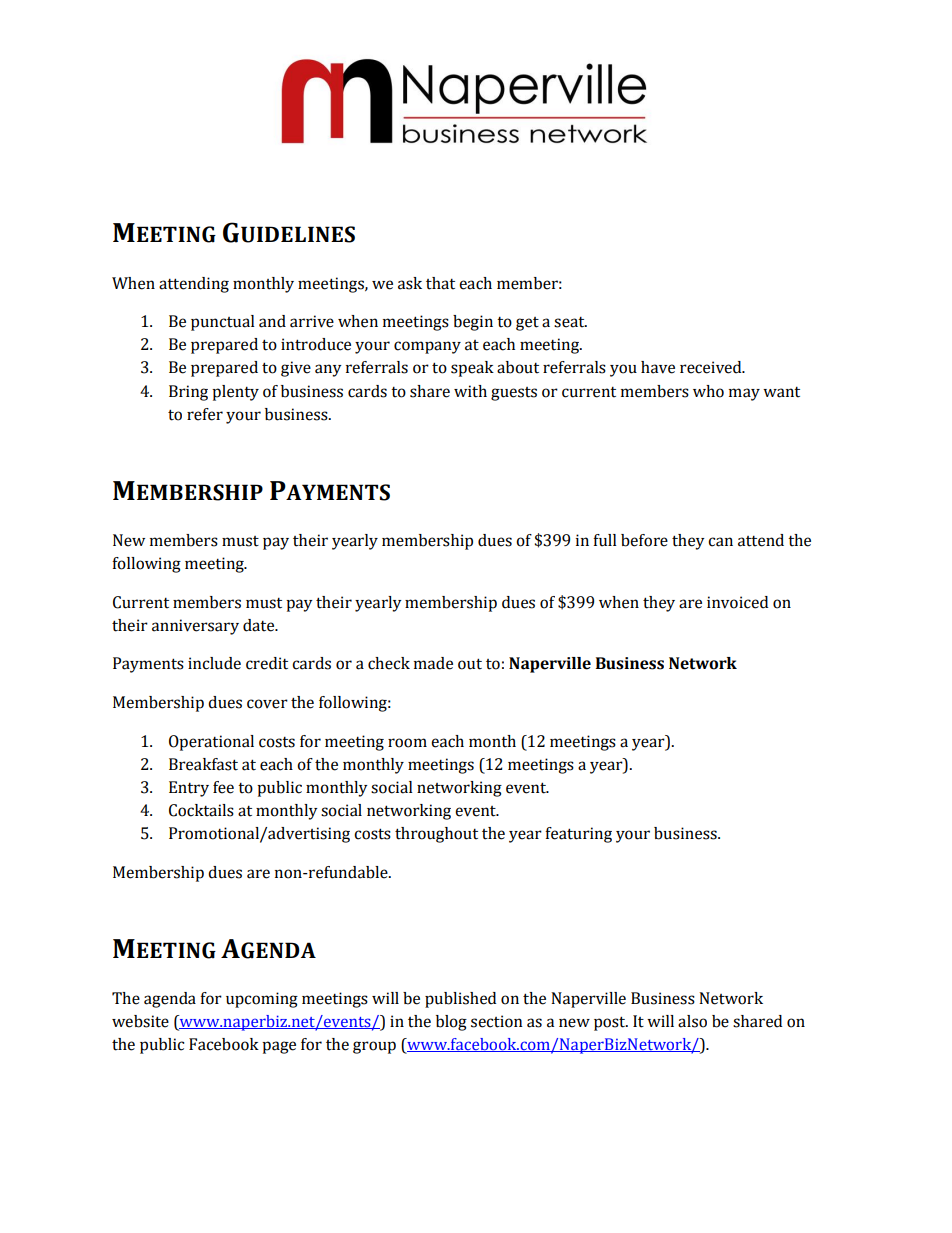  Describe the element at coordinates (433, 663) in the screenshot. I see `made` at that location.
